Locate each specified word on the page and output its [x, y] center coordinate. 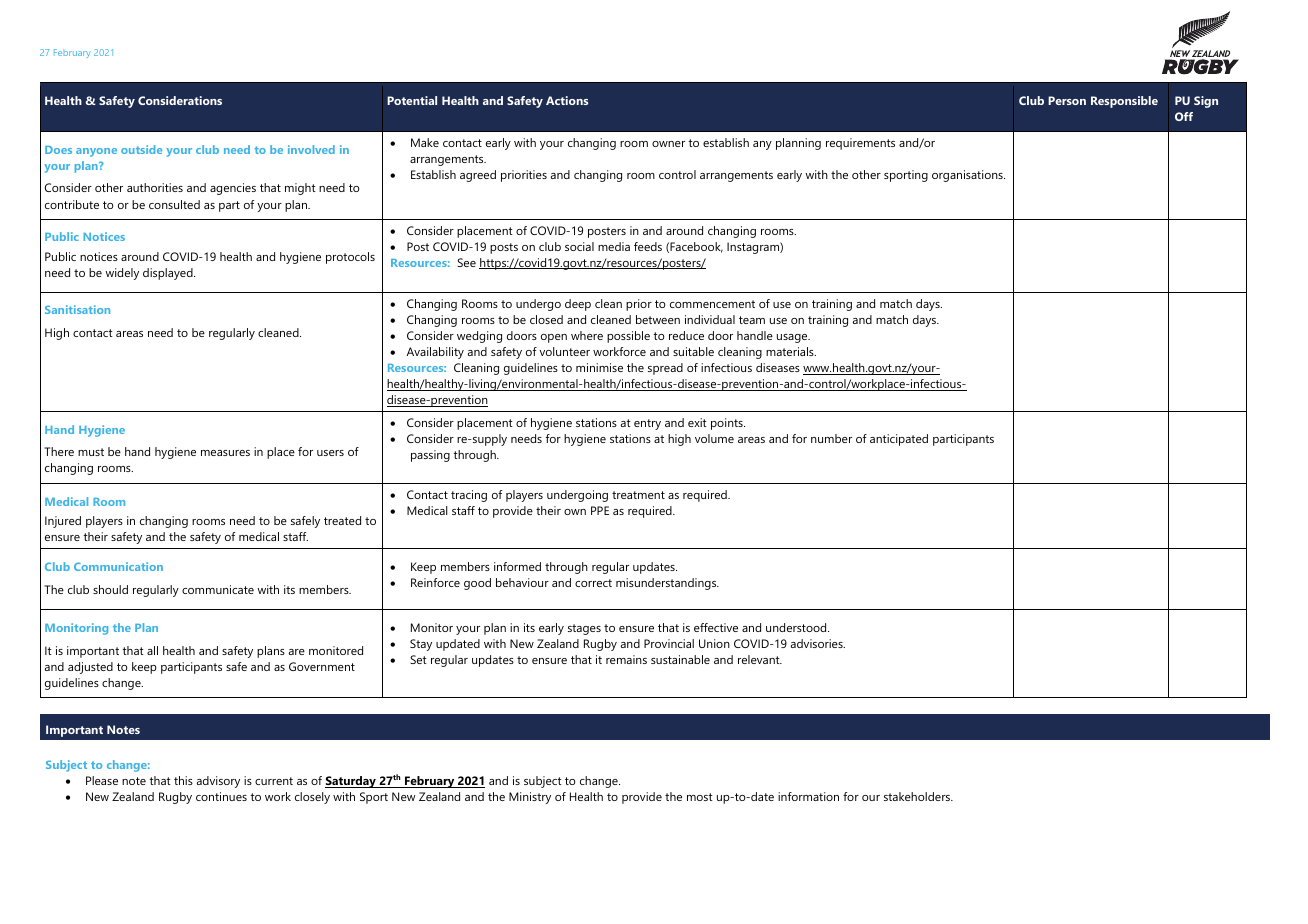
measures [225, 453]
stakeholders [918, 796]
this [183, 780]
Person [1067, 100]
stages [584, 629]
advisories [818, 643]
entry [647, 424]
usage [793, 338]
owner [668, 144]
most [700, 797]
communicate [218, 589]
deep [578, 305]
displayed [169, 274]
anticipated [899, 440]
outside [141, 149]
